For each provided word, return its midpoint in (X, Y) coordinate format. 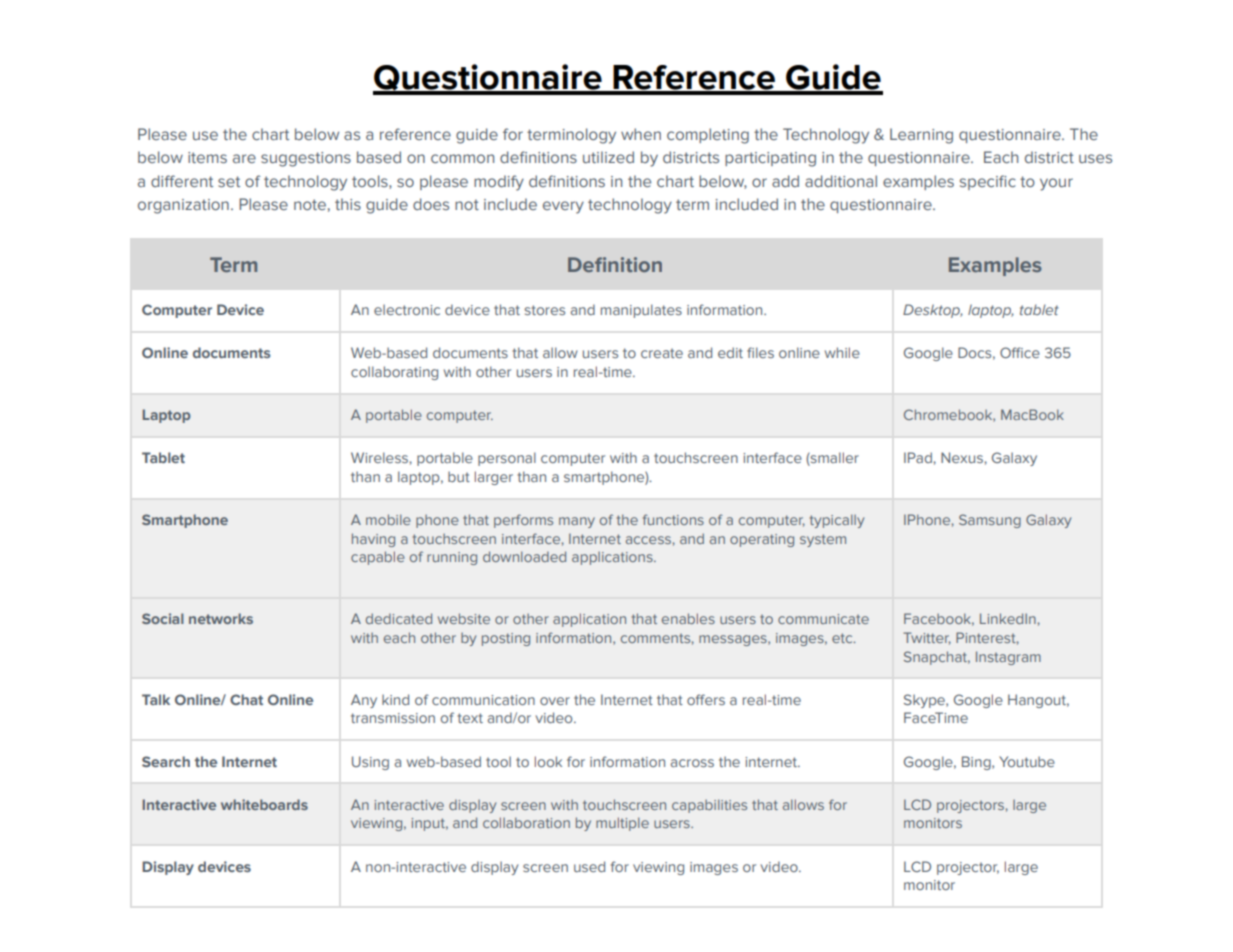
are (244, 158)
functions (673, 519)
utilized (608, 157)
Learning (921, 136)
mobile (388, 519)
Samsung (990, 521)
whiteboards (264, 804)
